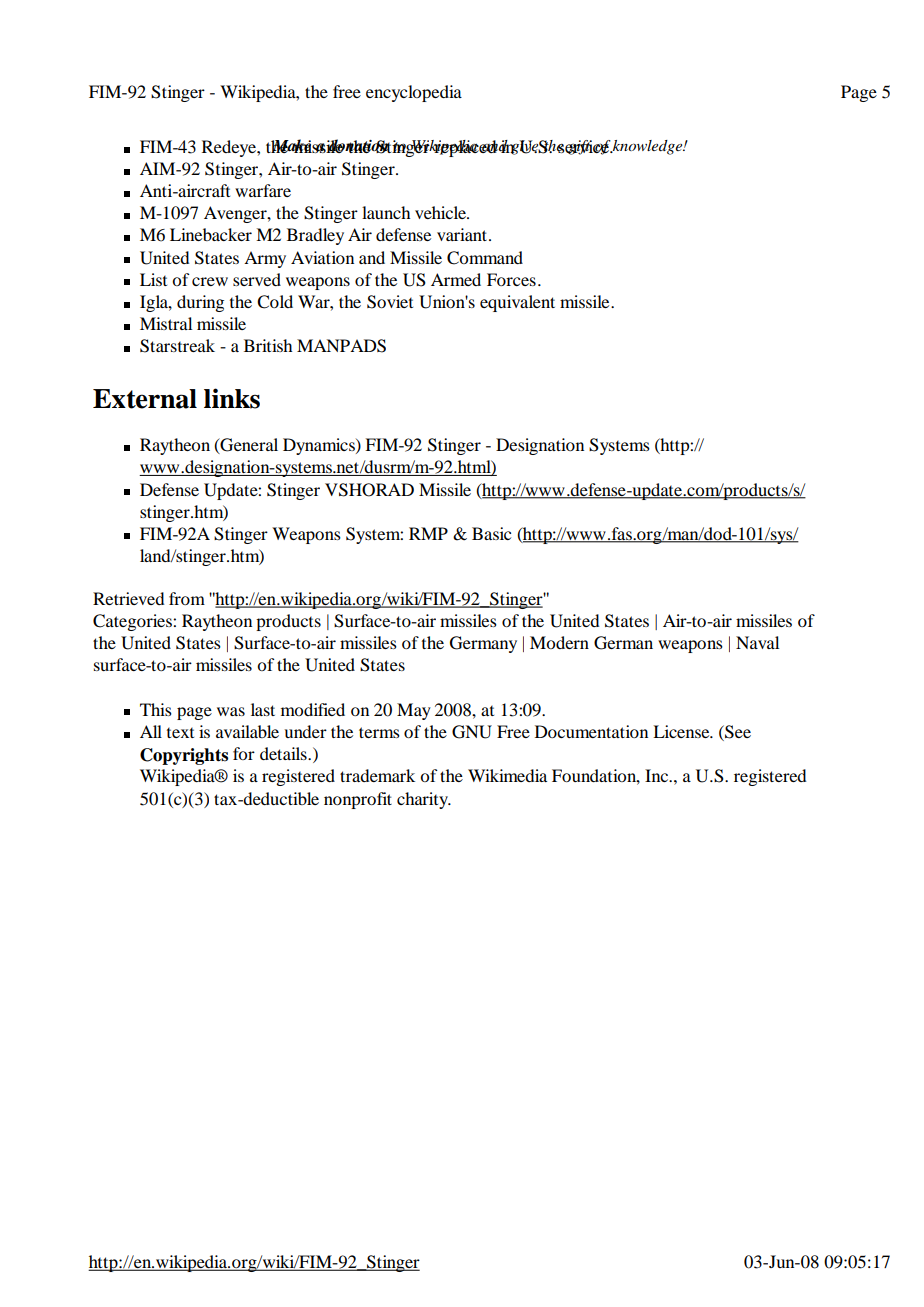 The height and width of the screenshot is (1307, 924). Describe the element at coordinates (757, 642) in the screenshot. I see `Naval` at that location.
